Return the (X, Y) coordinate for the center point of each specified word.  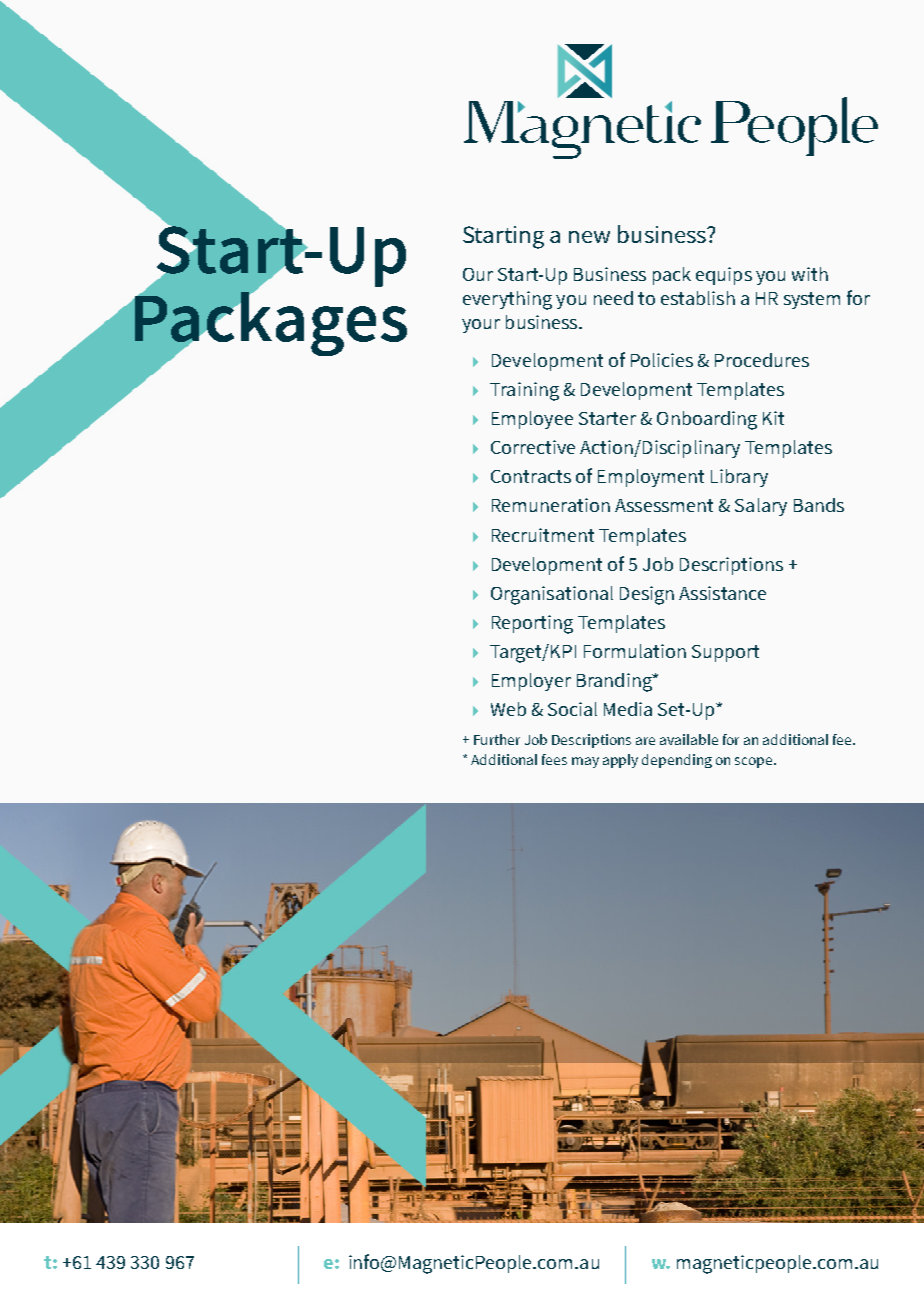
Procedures (762, 360)
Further (497, 739)
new (589, 237)
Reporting (532, 624)
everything (507, 300)
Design (647, 595)
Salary (761, 507)
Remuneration (551, 505)
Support (725, 653)
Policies (662, 360)
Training (524, 391)
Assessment (664, 505)
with (810, 274)
